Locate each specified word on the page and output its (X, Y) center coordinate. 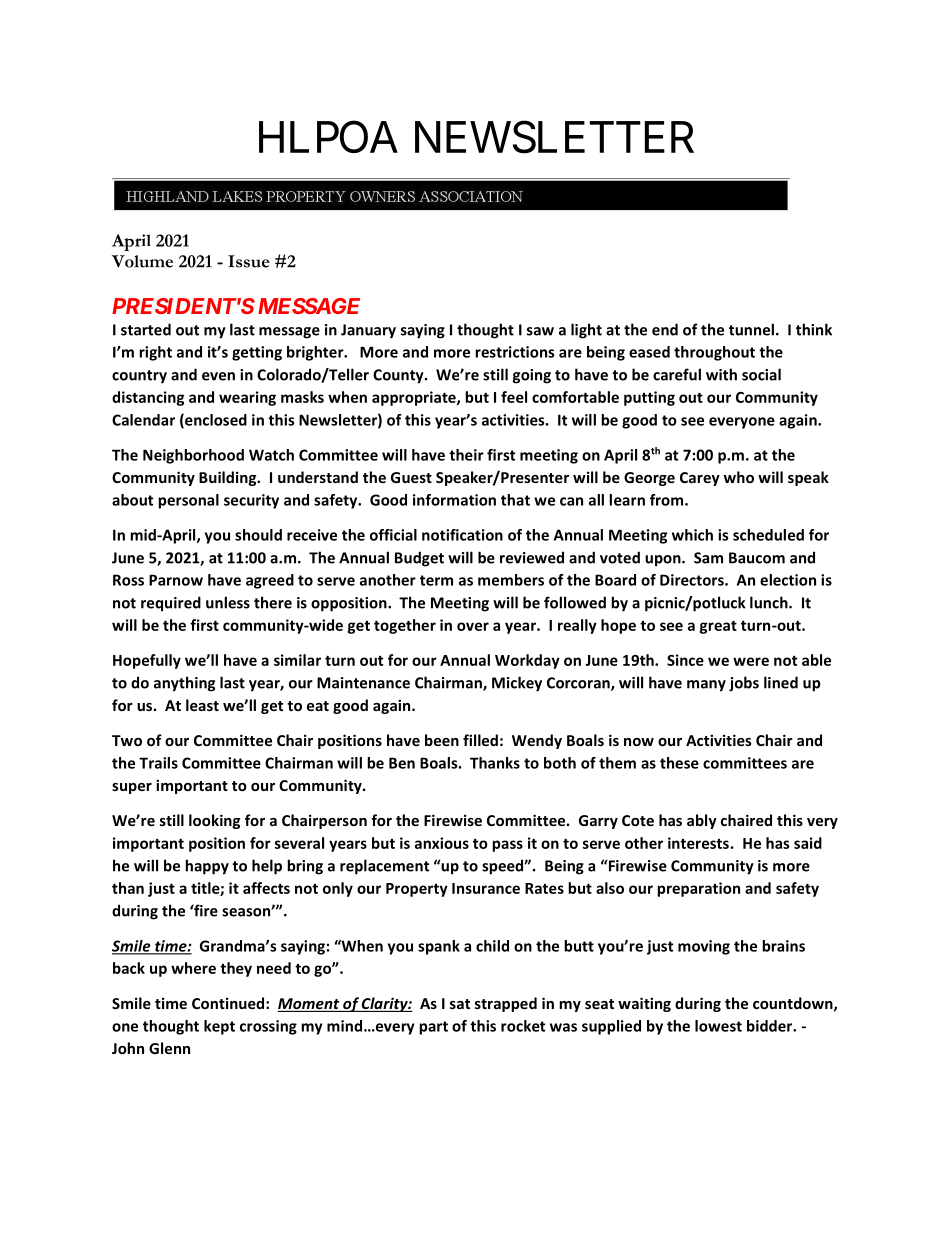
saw (540, 331)
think (814, 329)
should (258, 535)
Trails (158, 763)
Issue (249, 261)
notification (462, 535)
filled (480, 740)
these (679, 763)
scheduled (768, 535)
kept (219, 1027)
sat (460, 1004)
